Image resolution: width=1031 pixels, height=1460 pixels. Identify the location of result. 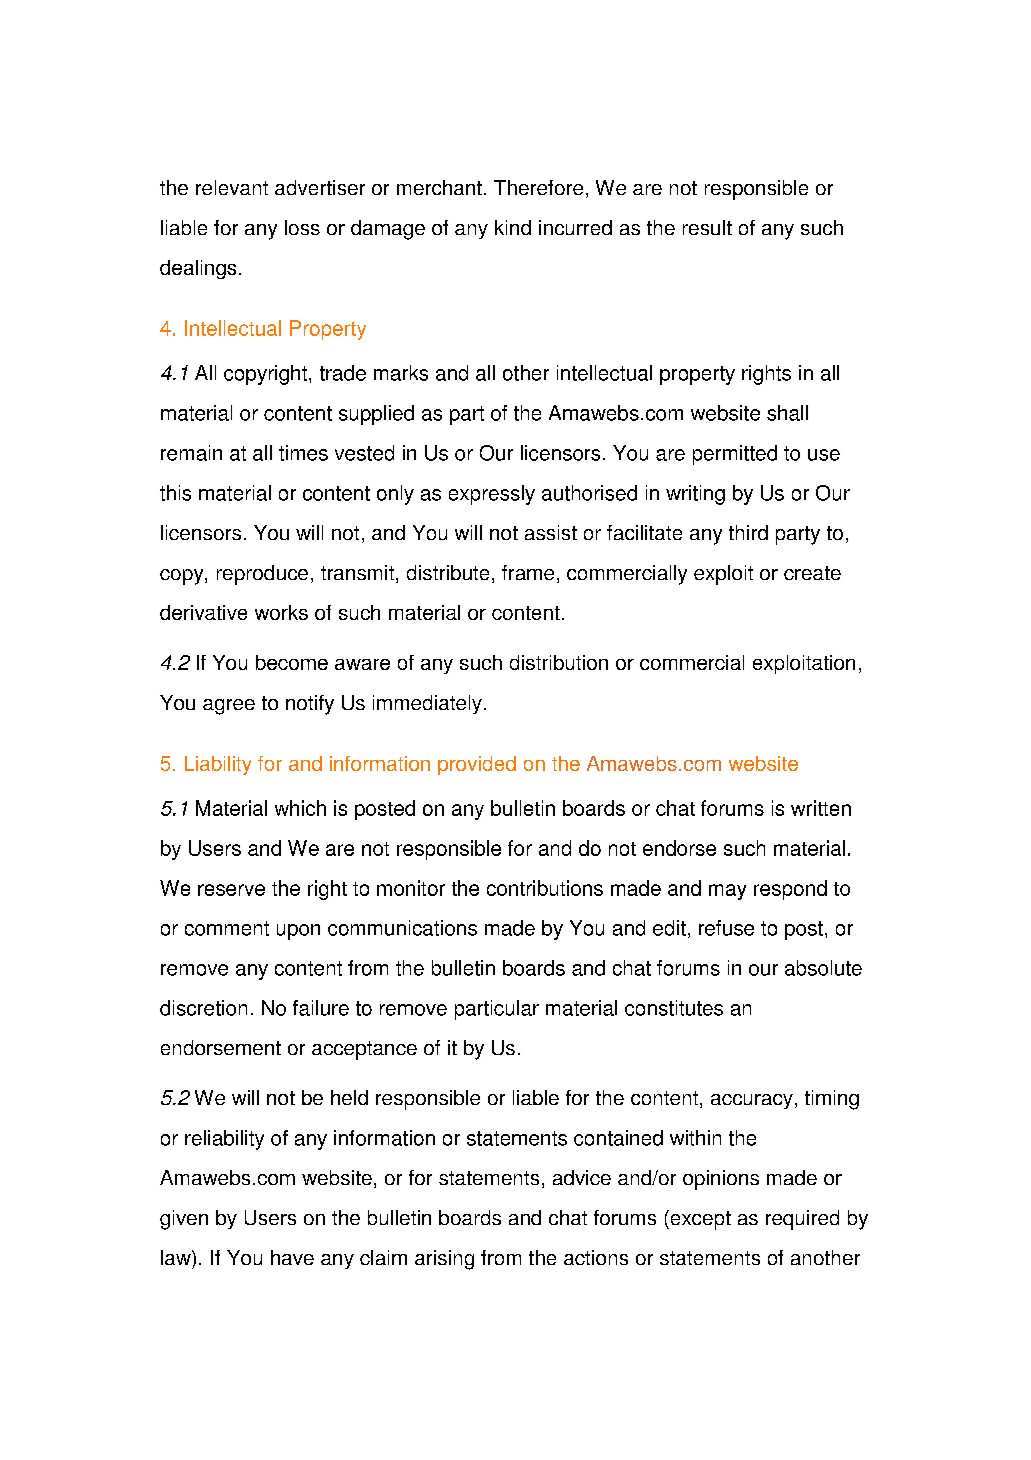
(707, 227).
